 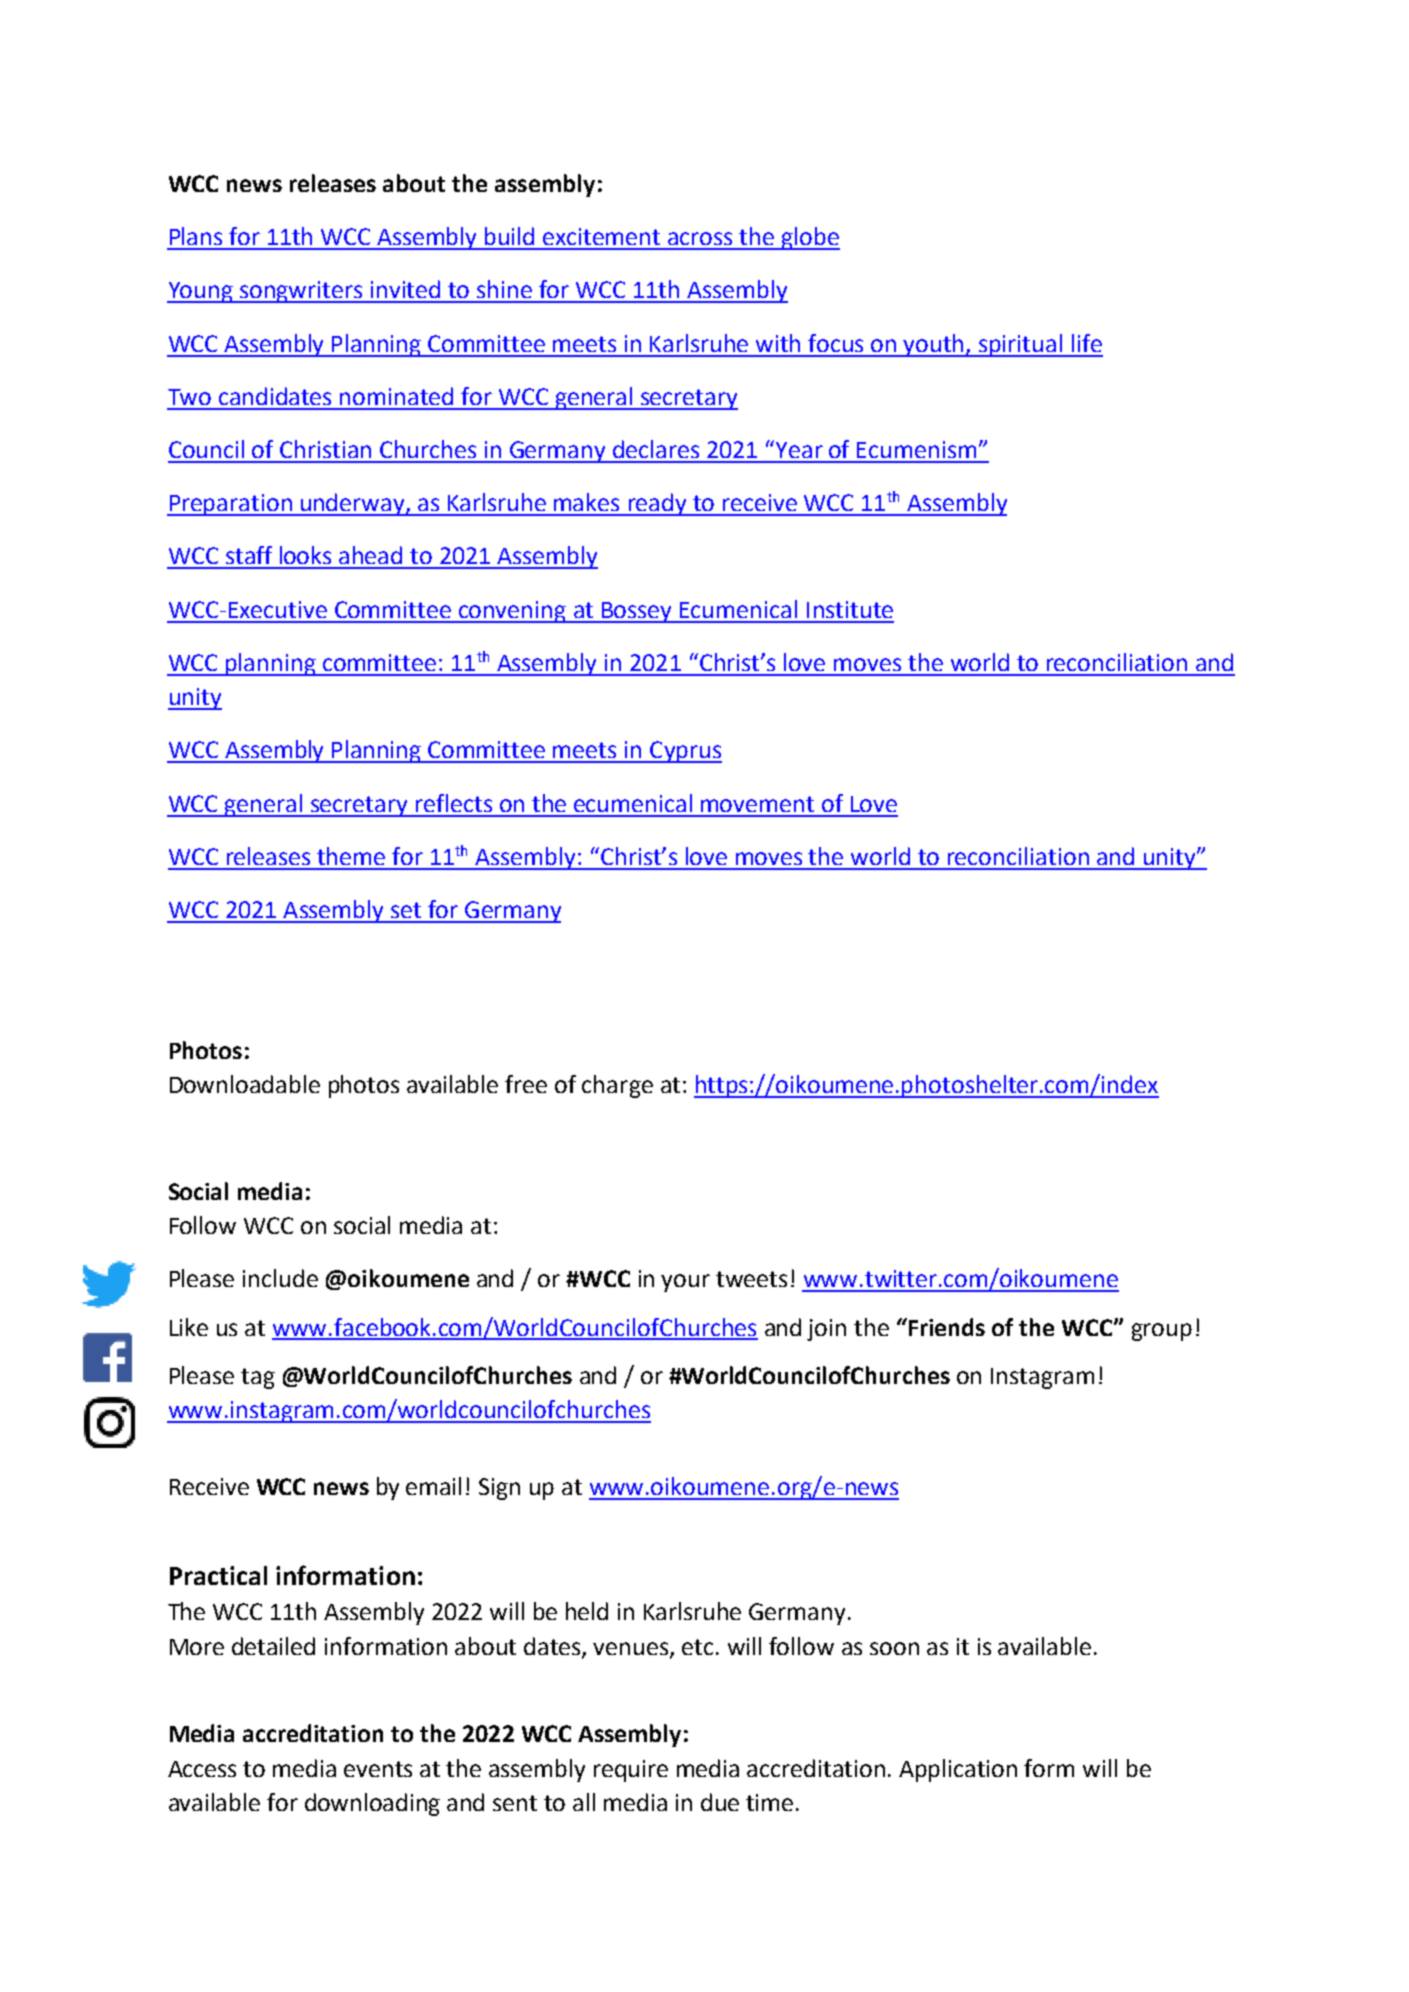 I want to click on Downloadable, so click(x=245, y=1084).
